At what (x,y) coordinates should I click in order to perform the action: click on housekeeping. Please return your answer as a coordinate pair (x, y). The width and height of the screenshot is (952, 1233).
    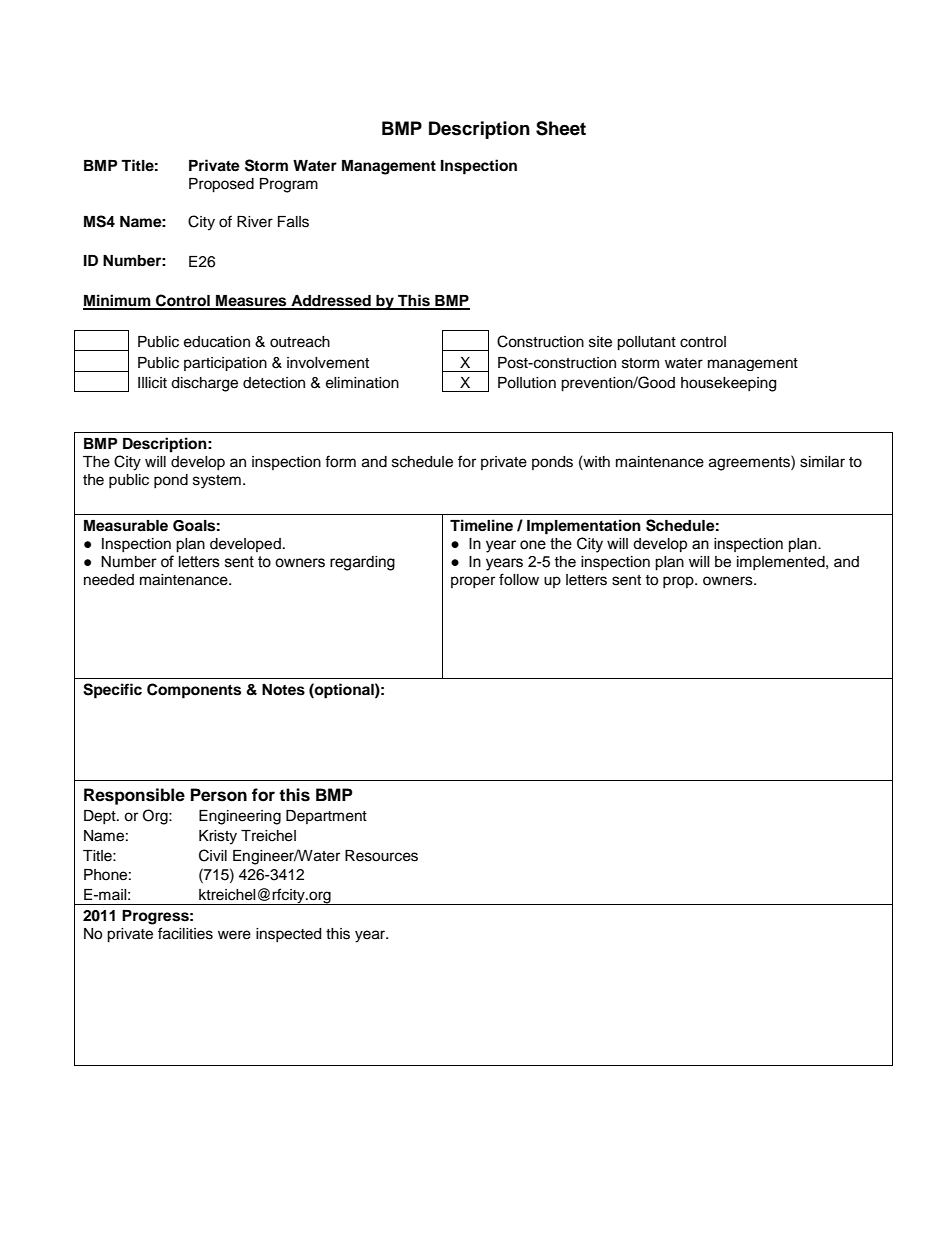
    Looking at the image, I should click on (728, 384).
